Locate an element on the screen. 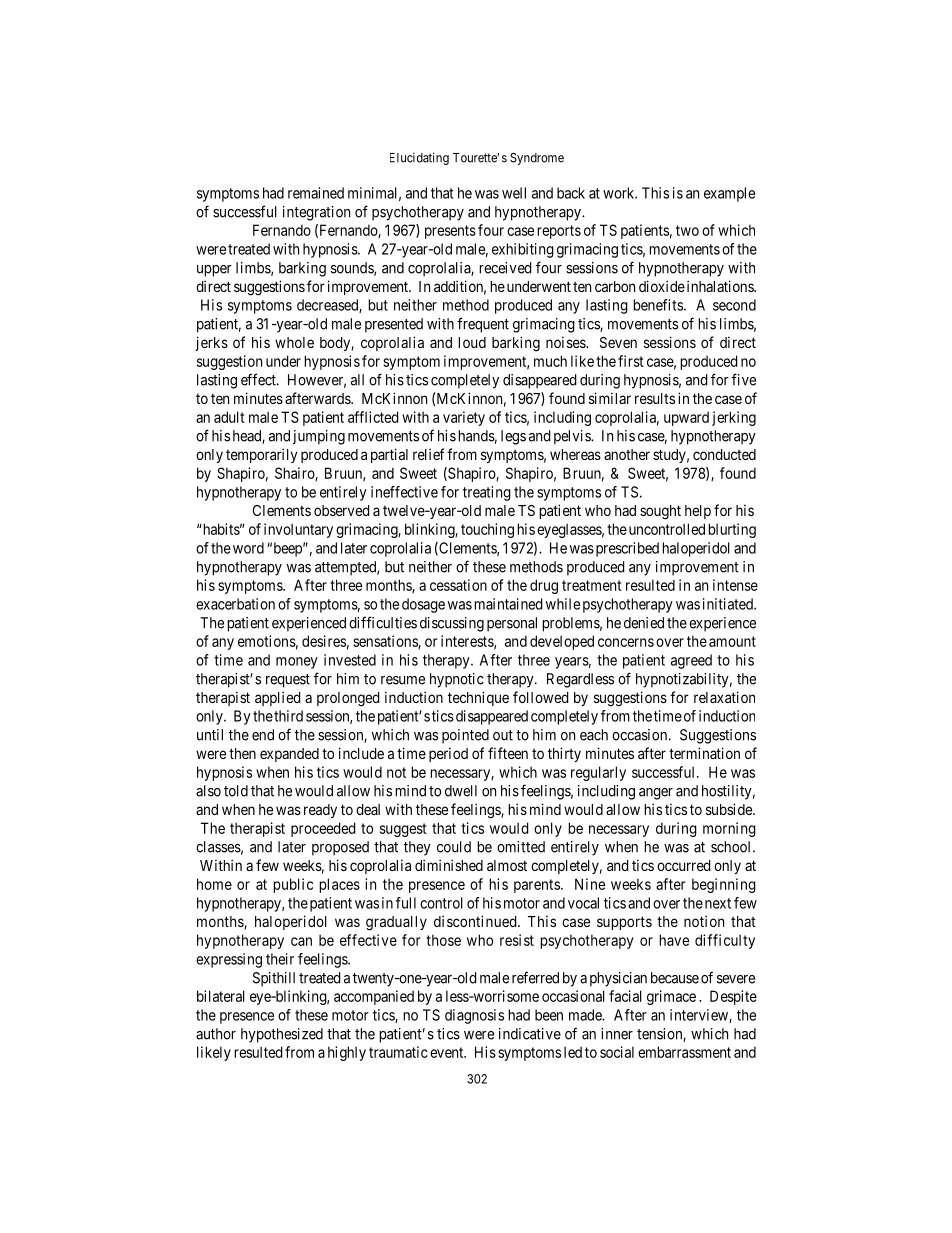 This screenshot has width=952, height=1233. exacerbation is located at coordinates (235, 604).
